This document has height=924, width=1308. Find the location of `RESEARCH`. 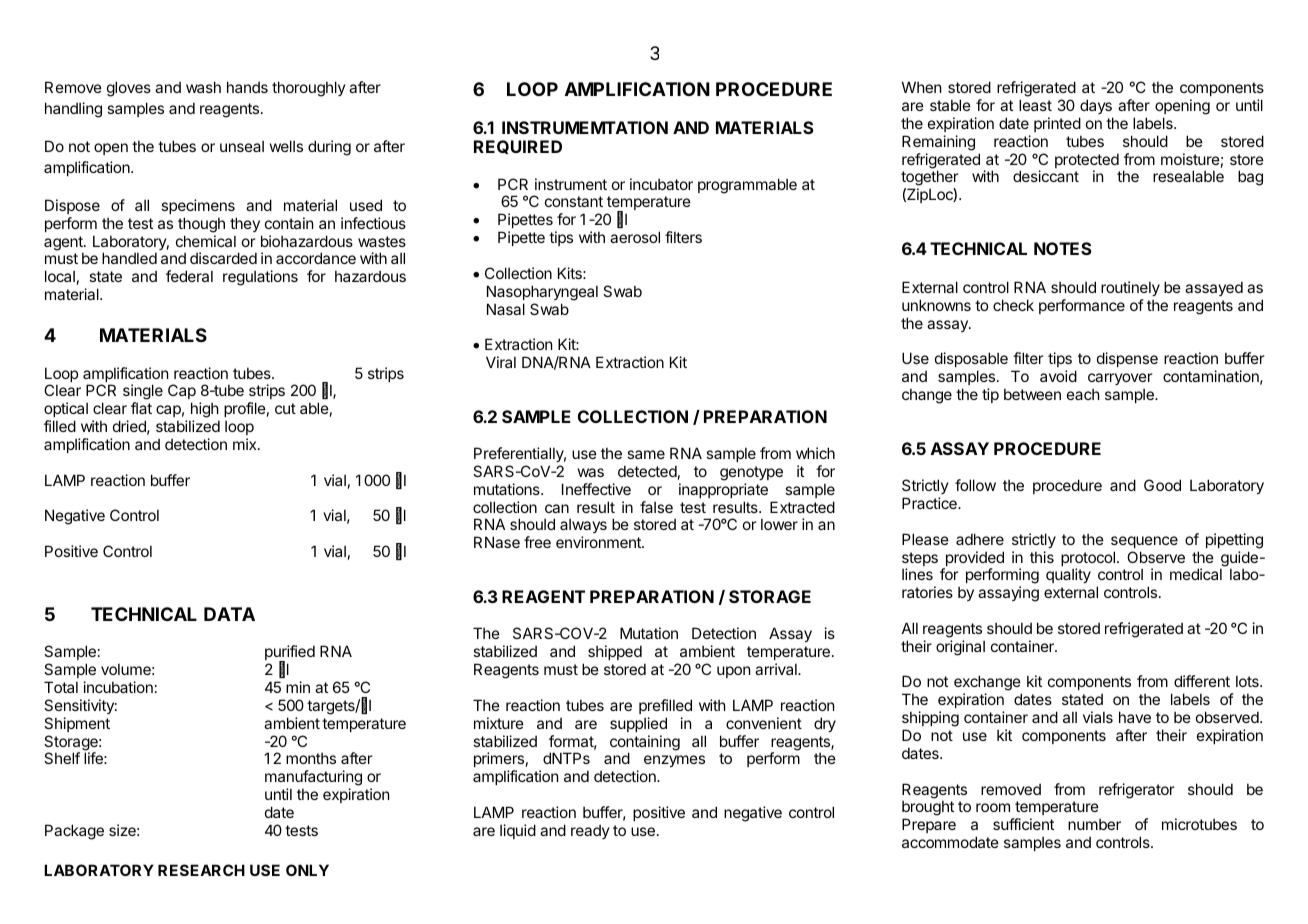

RESEARCH is located at coordinates (201, 870).
